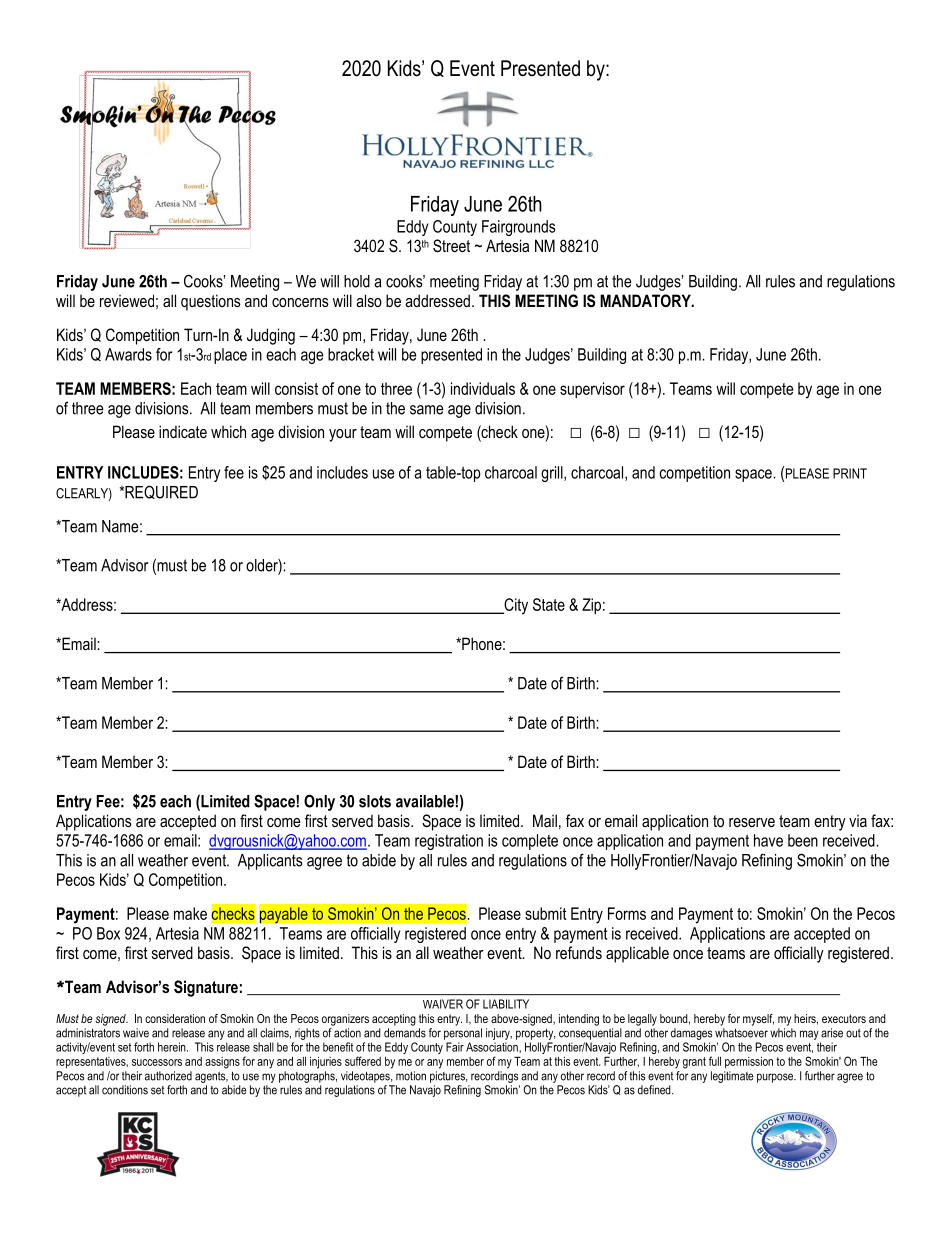 Image resolution: width=952 pixels, height=1233 pixels. Describe the element at coordinates (449, 842) in the screenshot. I see `registration` at that location.
